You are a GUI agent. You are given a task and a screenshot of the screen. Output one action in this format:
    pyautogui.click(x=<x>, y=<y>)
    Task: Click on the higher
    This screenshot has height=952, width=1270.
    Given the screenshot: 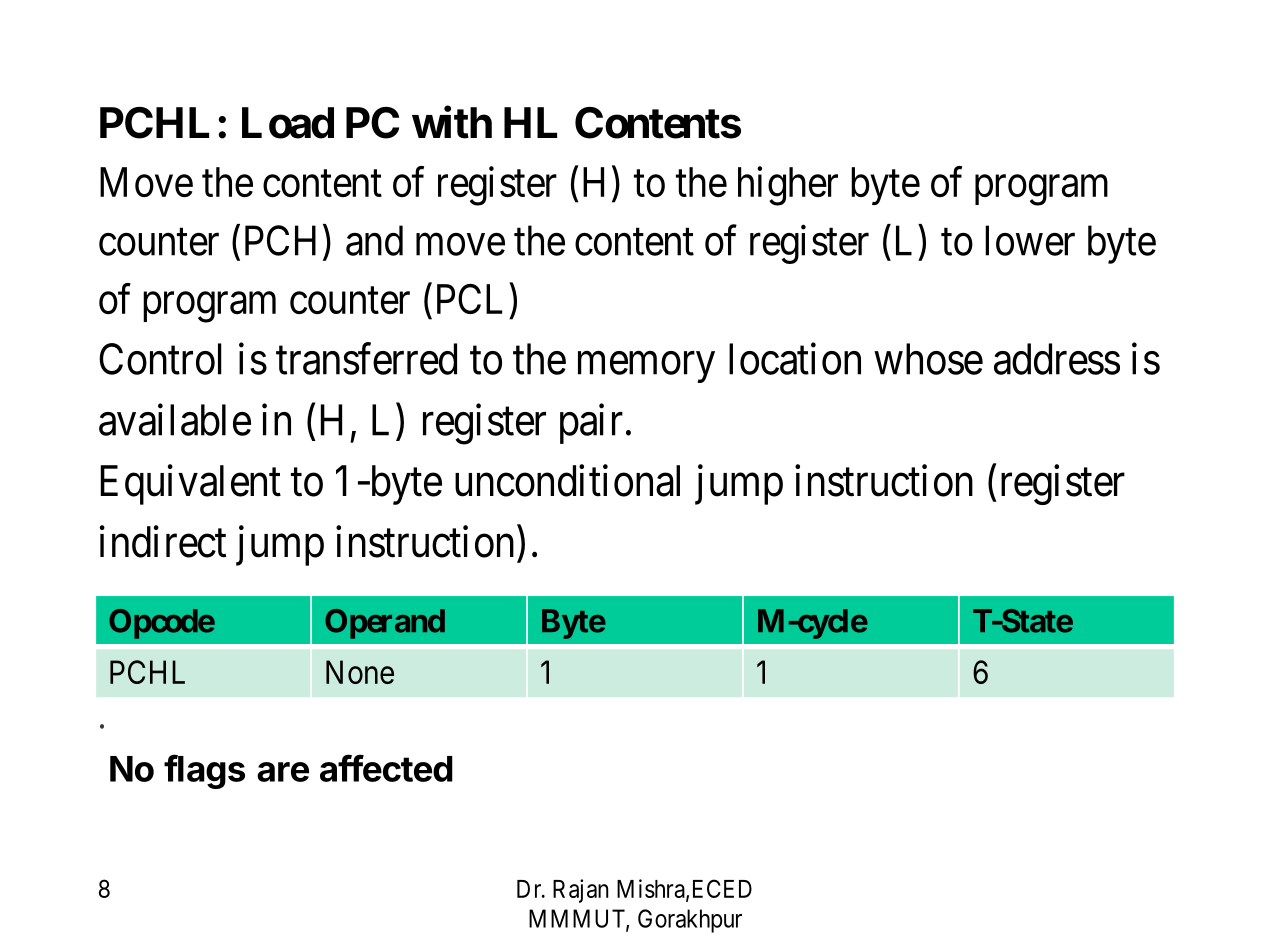 What is the action you would take?
    pyautogui.click(x=788, y=186)
